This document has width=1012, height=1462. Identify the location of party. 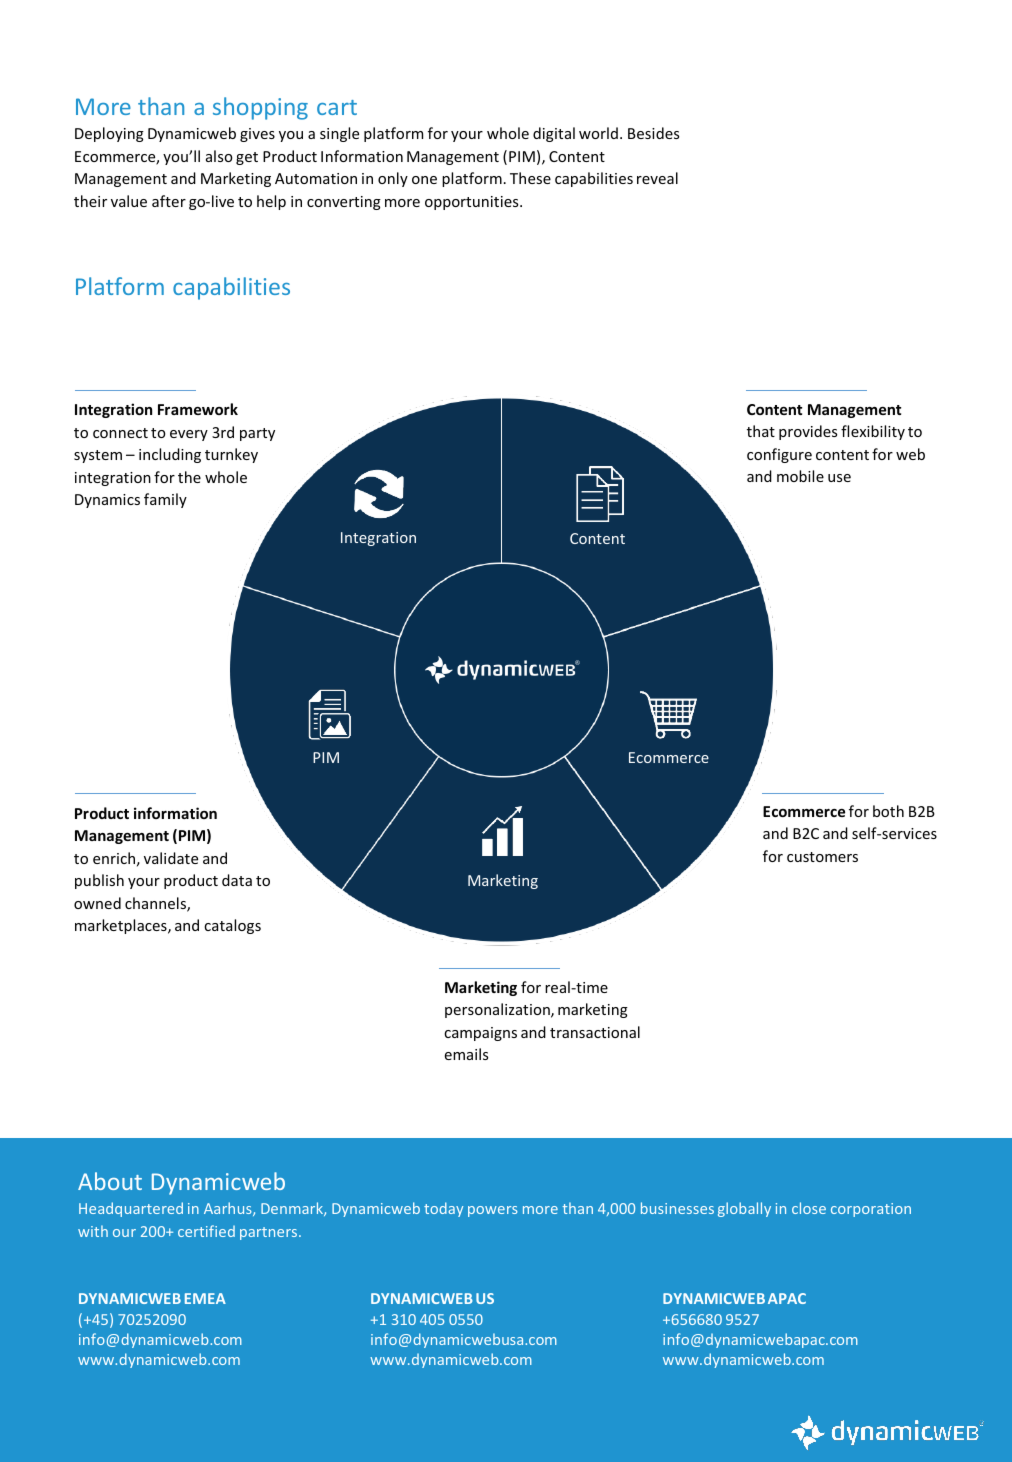
(257, 434).
